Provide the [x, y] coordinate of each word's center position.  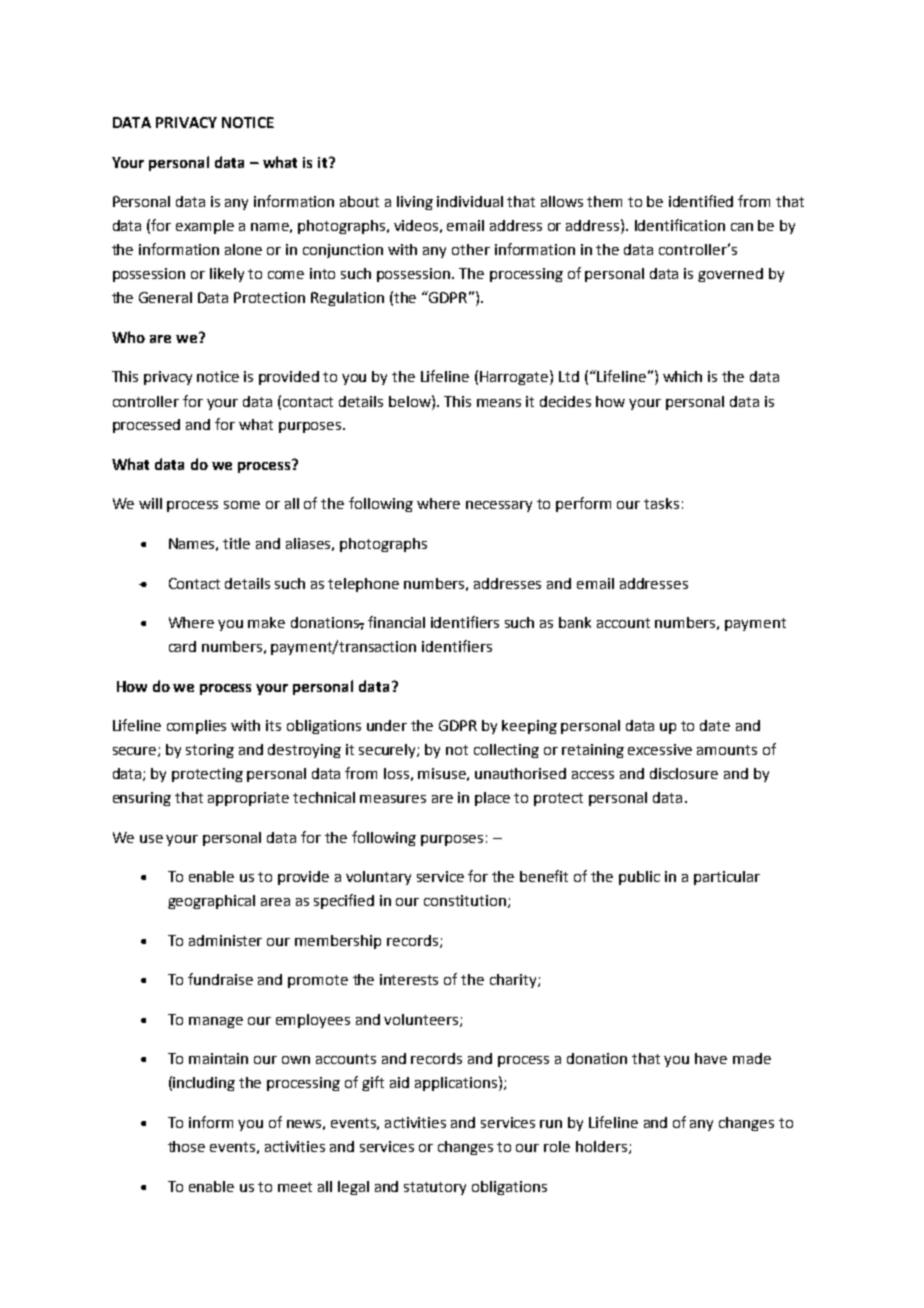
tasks [661, 503]
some [242, 505]
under [387, 725]
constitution [466, 901]
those [186, 1146]
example [205, 227]
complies [196, 727]
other [471, 249]
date [715, 725]
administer [225, 940]
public [639, 878]
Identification [680, 225]
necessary [499, 506]
